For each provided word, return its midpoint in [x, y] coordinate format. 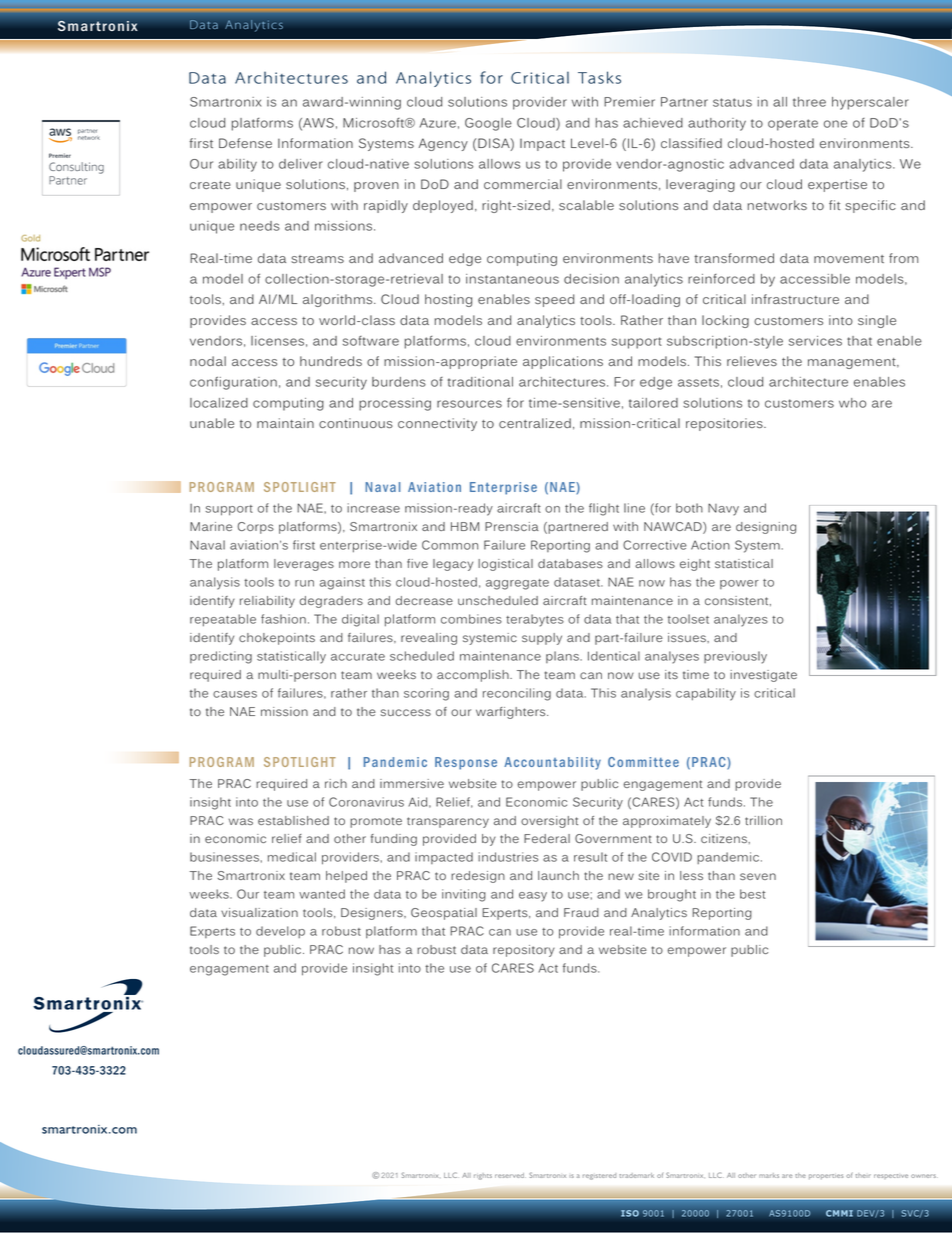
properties [826, 1176]
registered [599, 1176]
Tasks [599, 77]
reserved [510, 1175]
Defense [245, 143]
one [835, 124]
